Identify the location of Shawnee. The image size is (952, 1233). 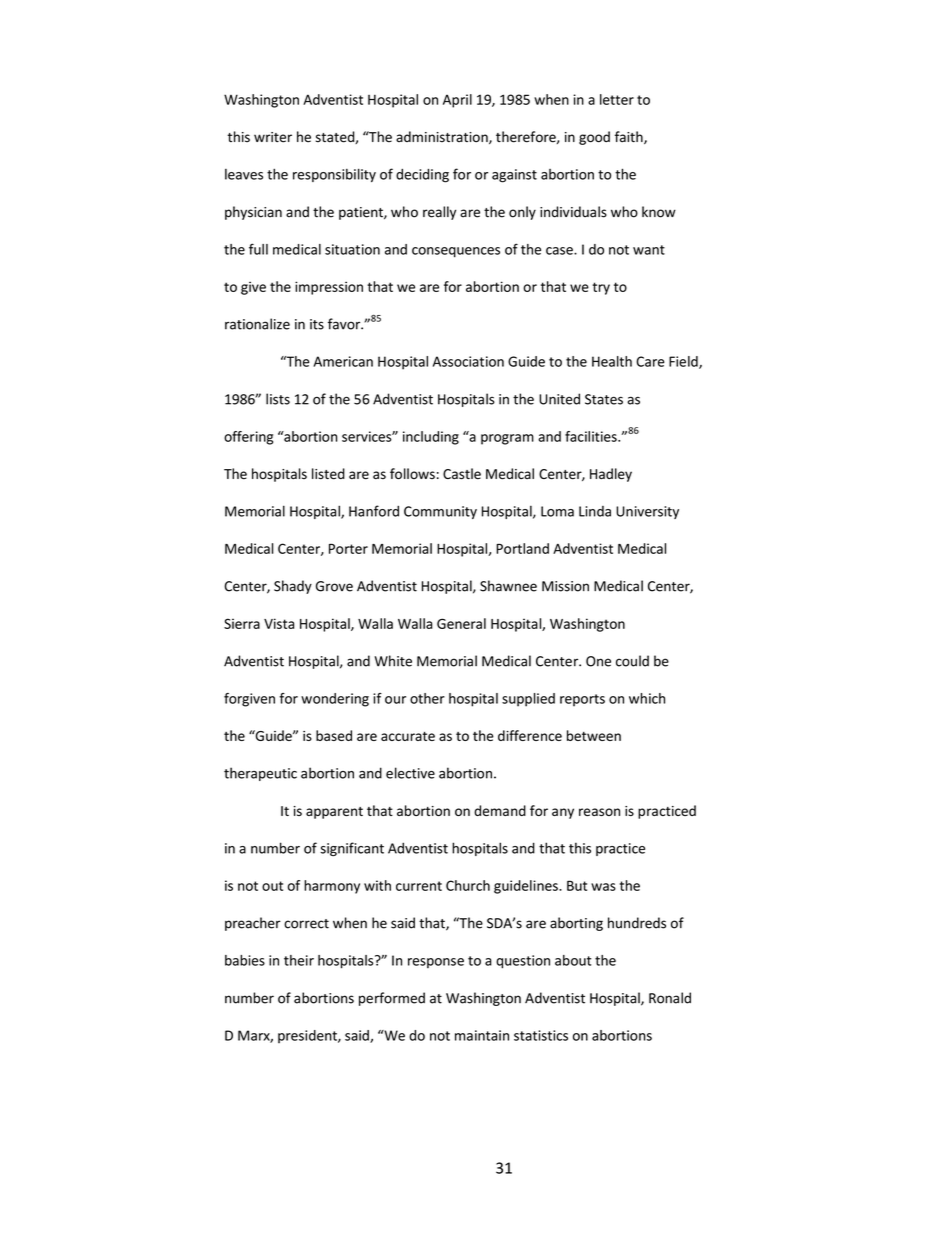
(508, 586).
